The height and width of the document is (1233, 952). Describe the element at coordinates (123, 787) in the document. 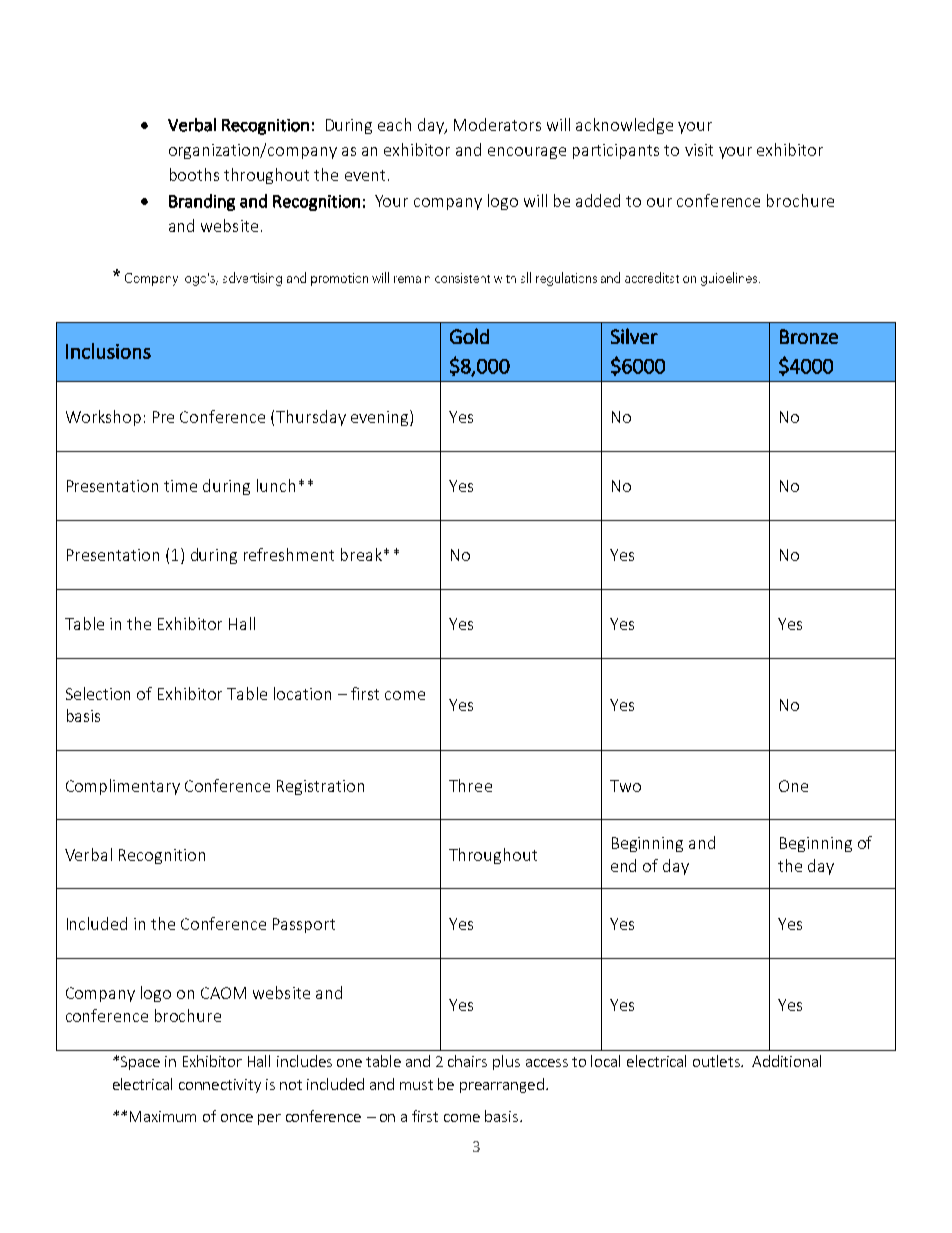

I see `Complimentary` at that location.
